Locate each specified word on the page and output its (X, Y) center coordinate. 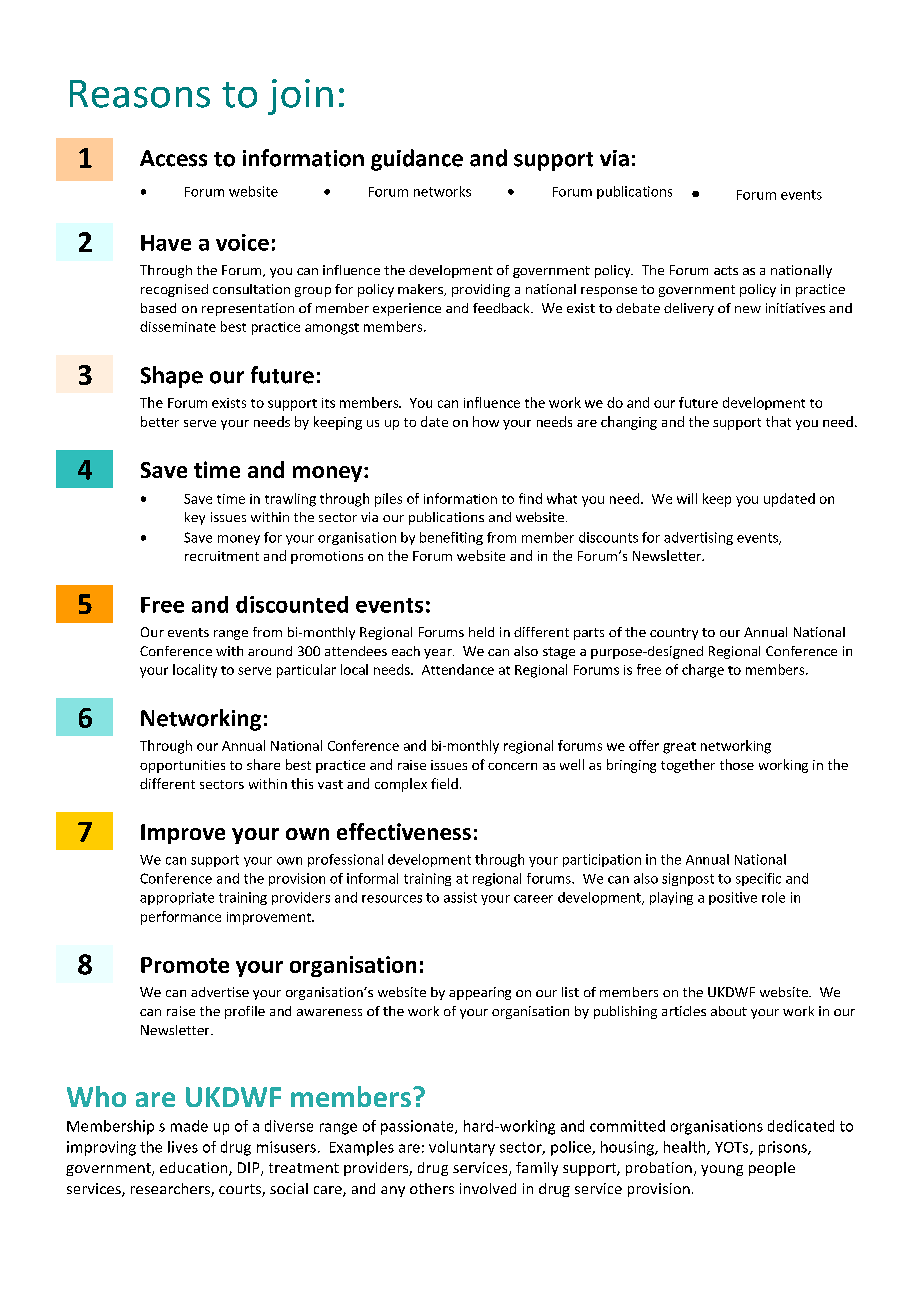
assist (460, 897)
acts (726, 270)
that (778, 421)
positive (733, 898)
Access (173, 158)
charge (703, 671)
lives (183, 1147)
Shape (172, 377)
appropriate (177, 898)
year (439, 654)
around (270, 651)
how (486, 421)
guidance (417, 160)
